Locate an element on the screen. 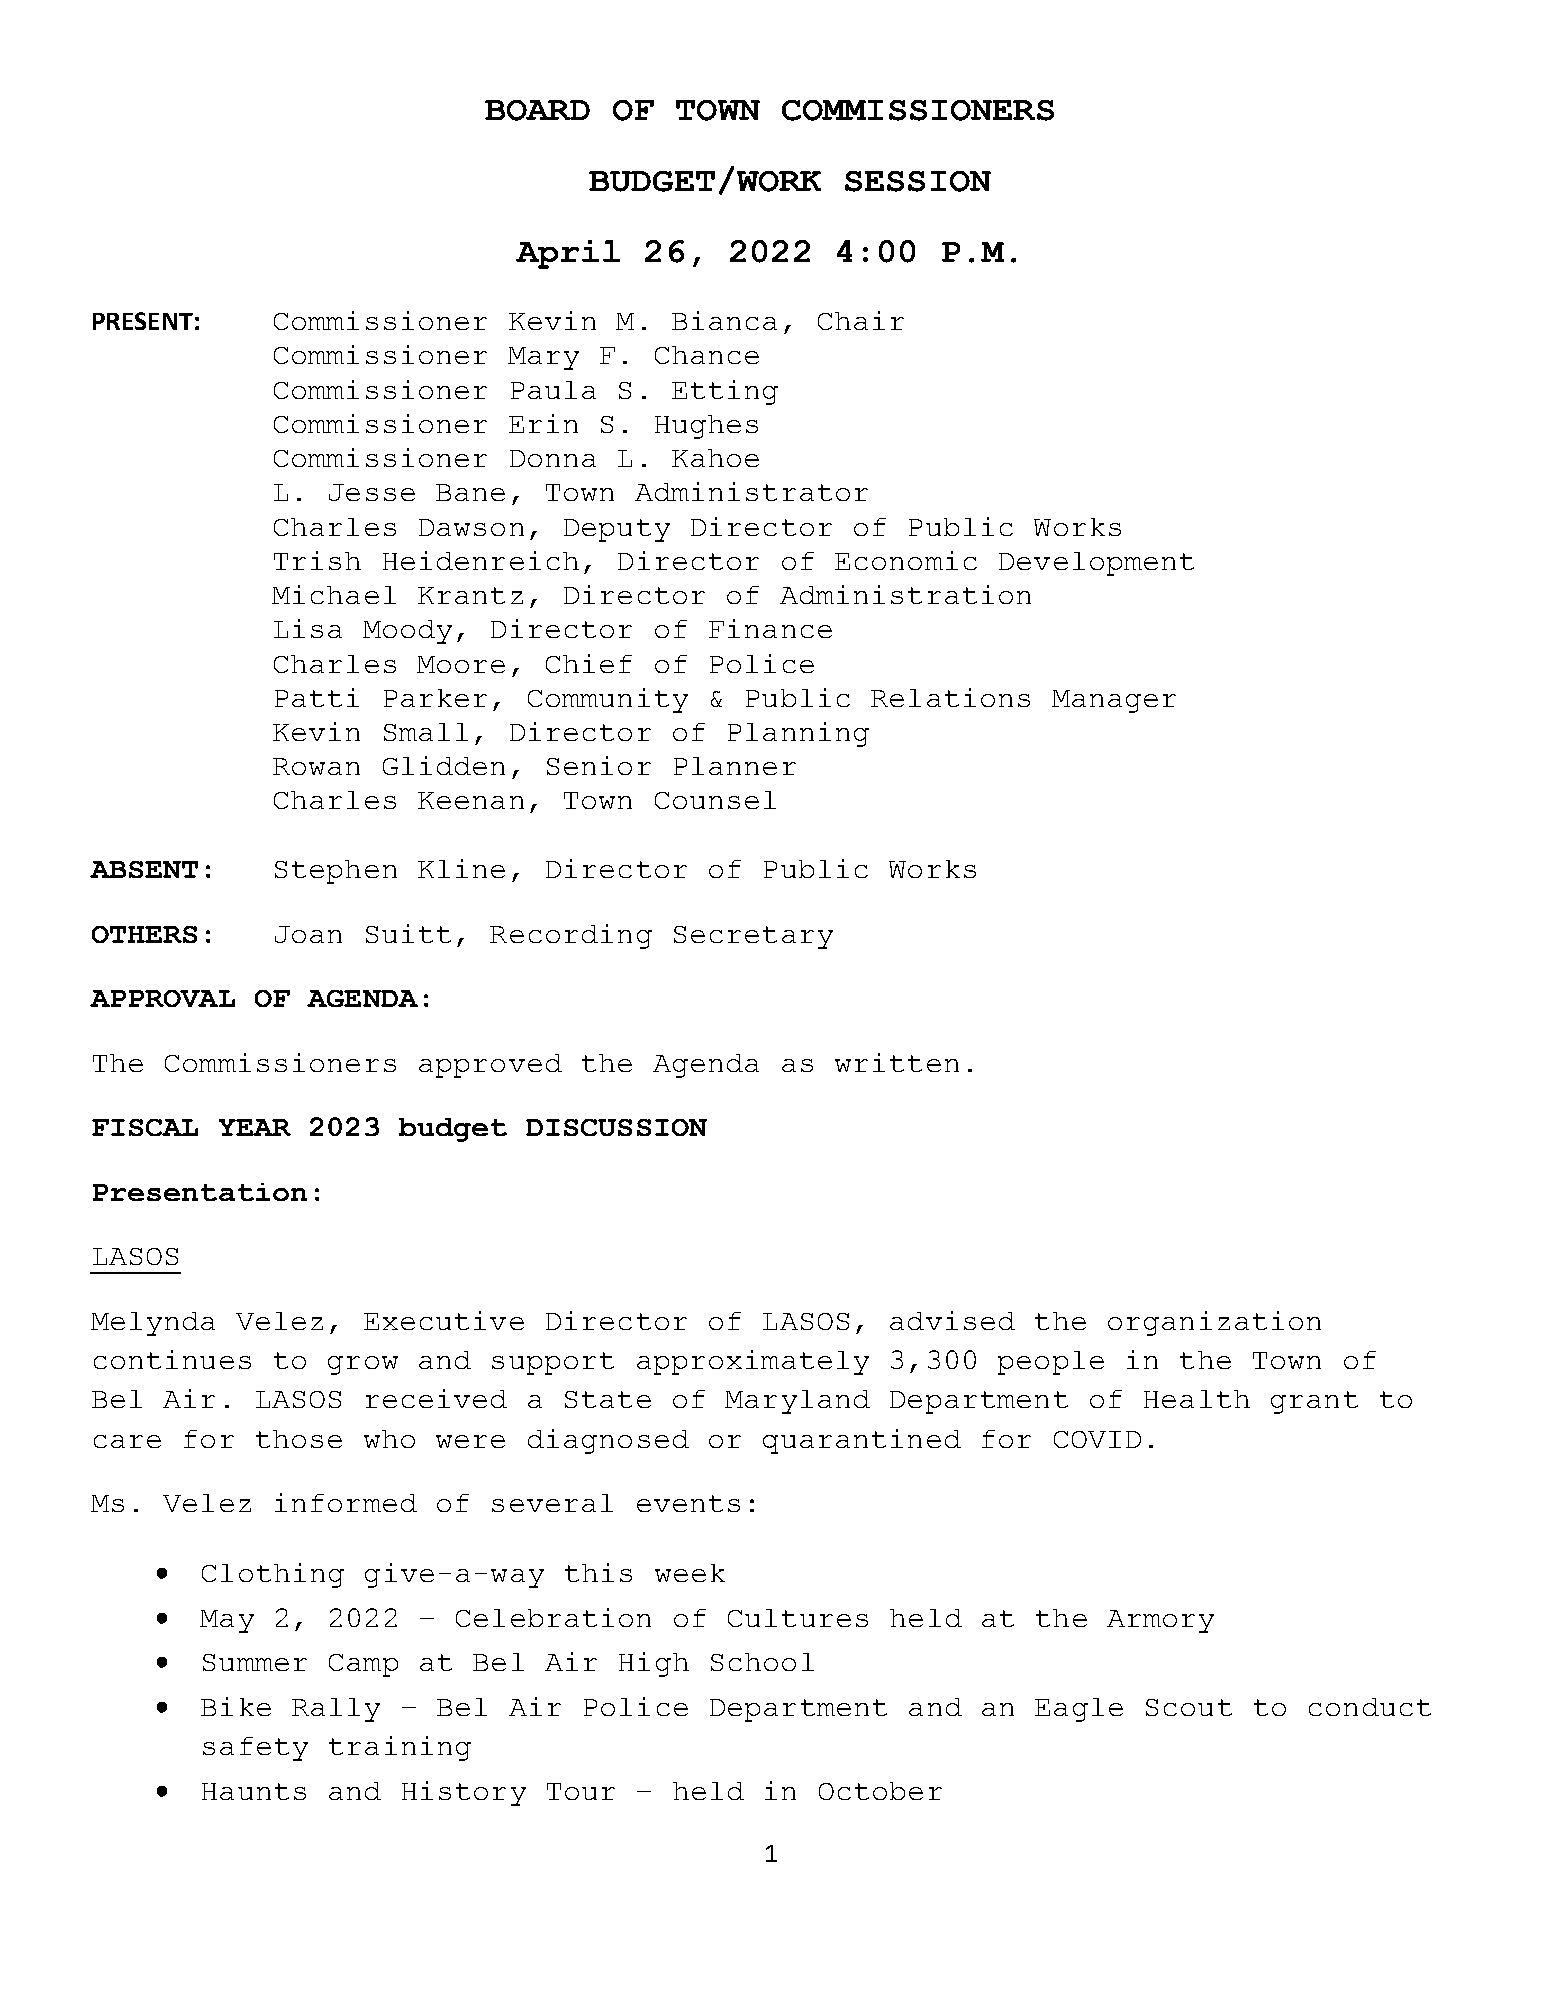 This screenshot has width=1541, height=1994. safety is located at coordinates (255, 1749).
